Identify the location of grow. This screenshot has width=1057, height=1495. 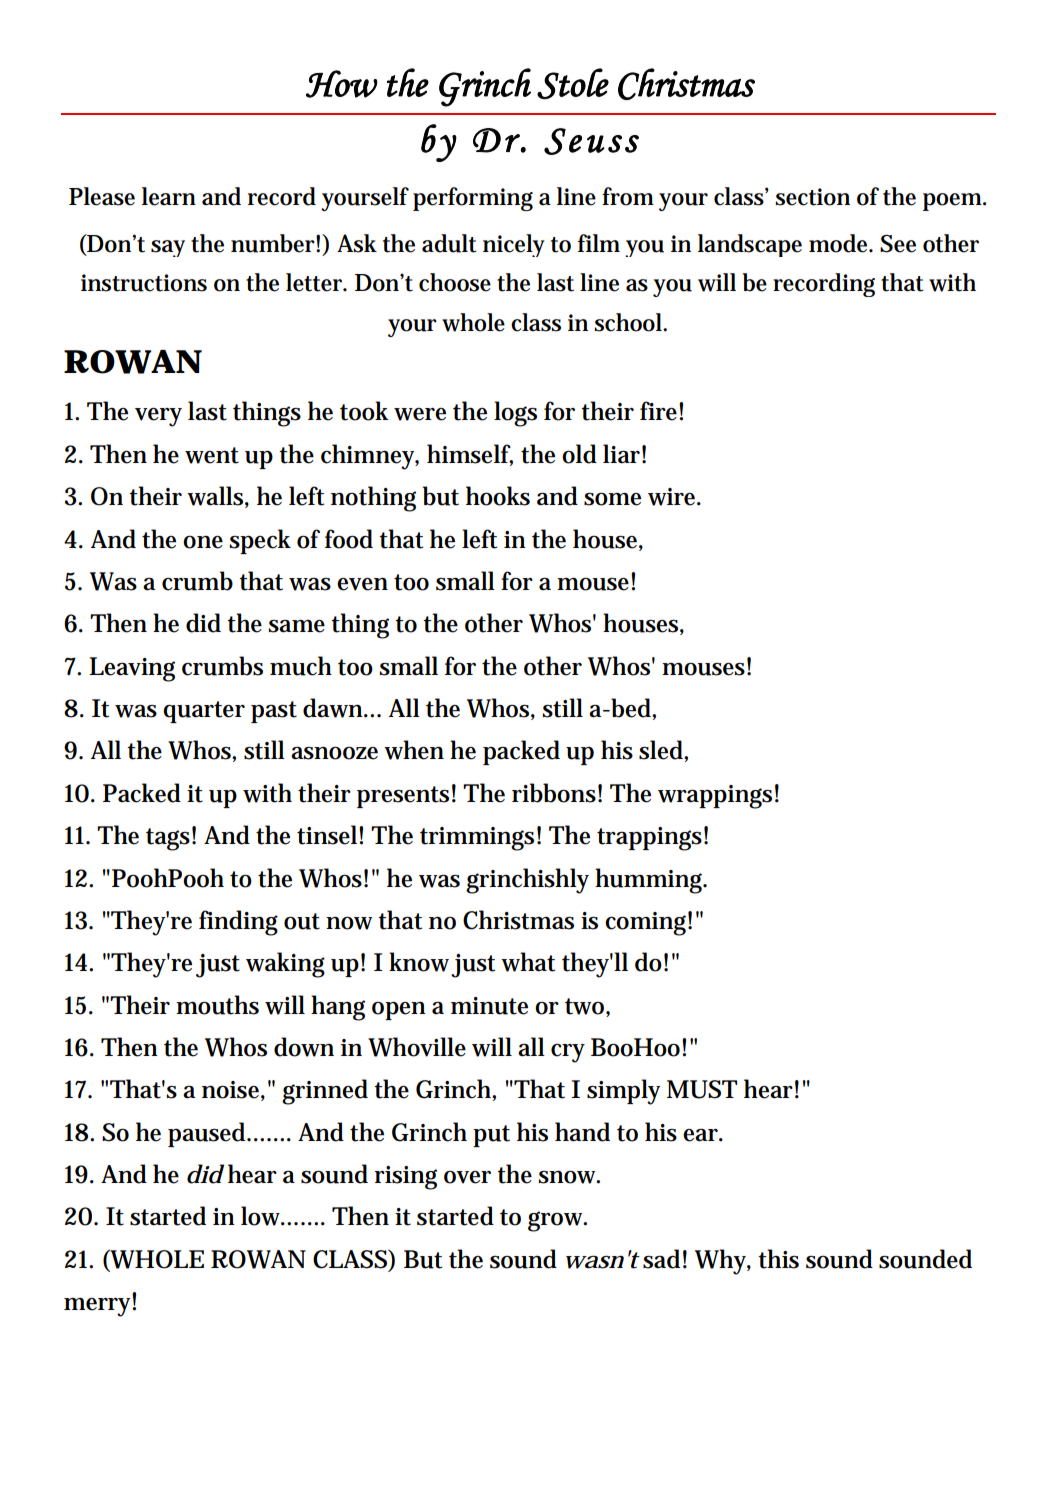
(557, 1221).
